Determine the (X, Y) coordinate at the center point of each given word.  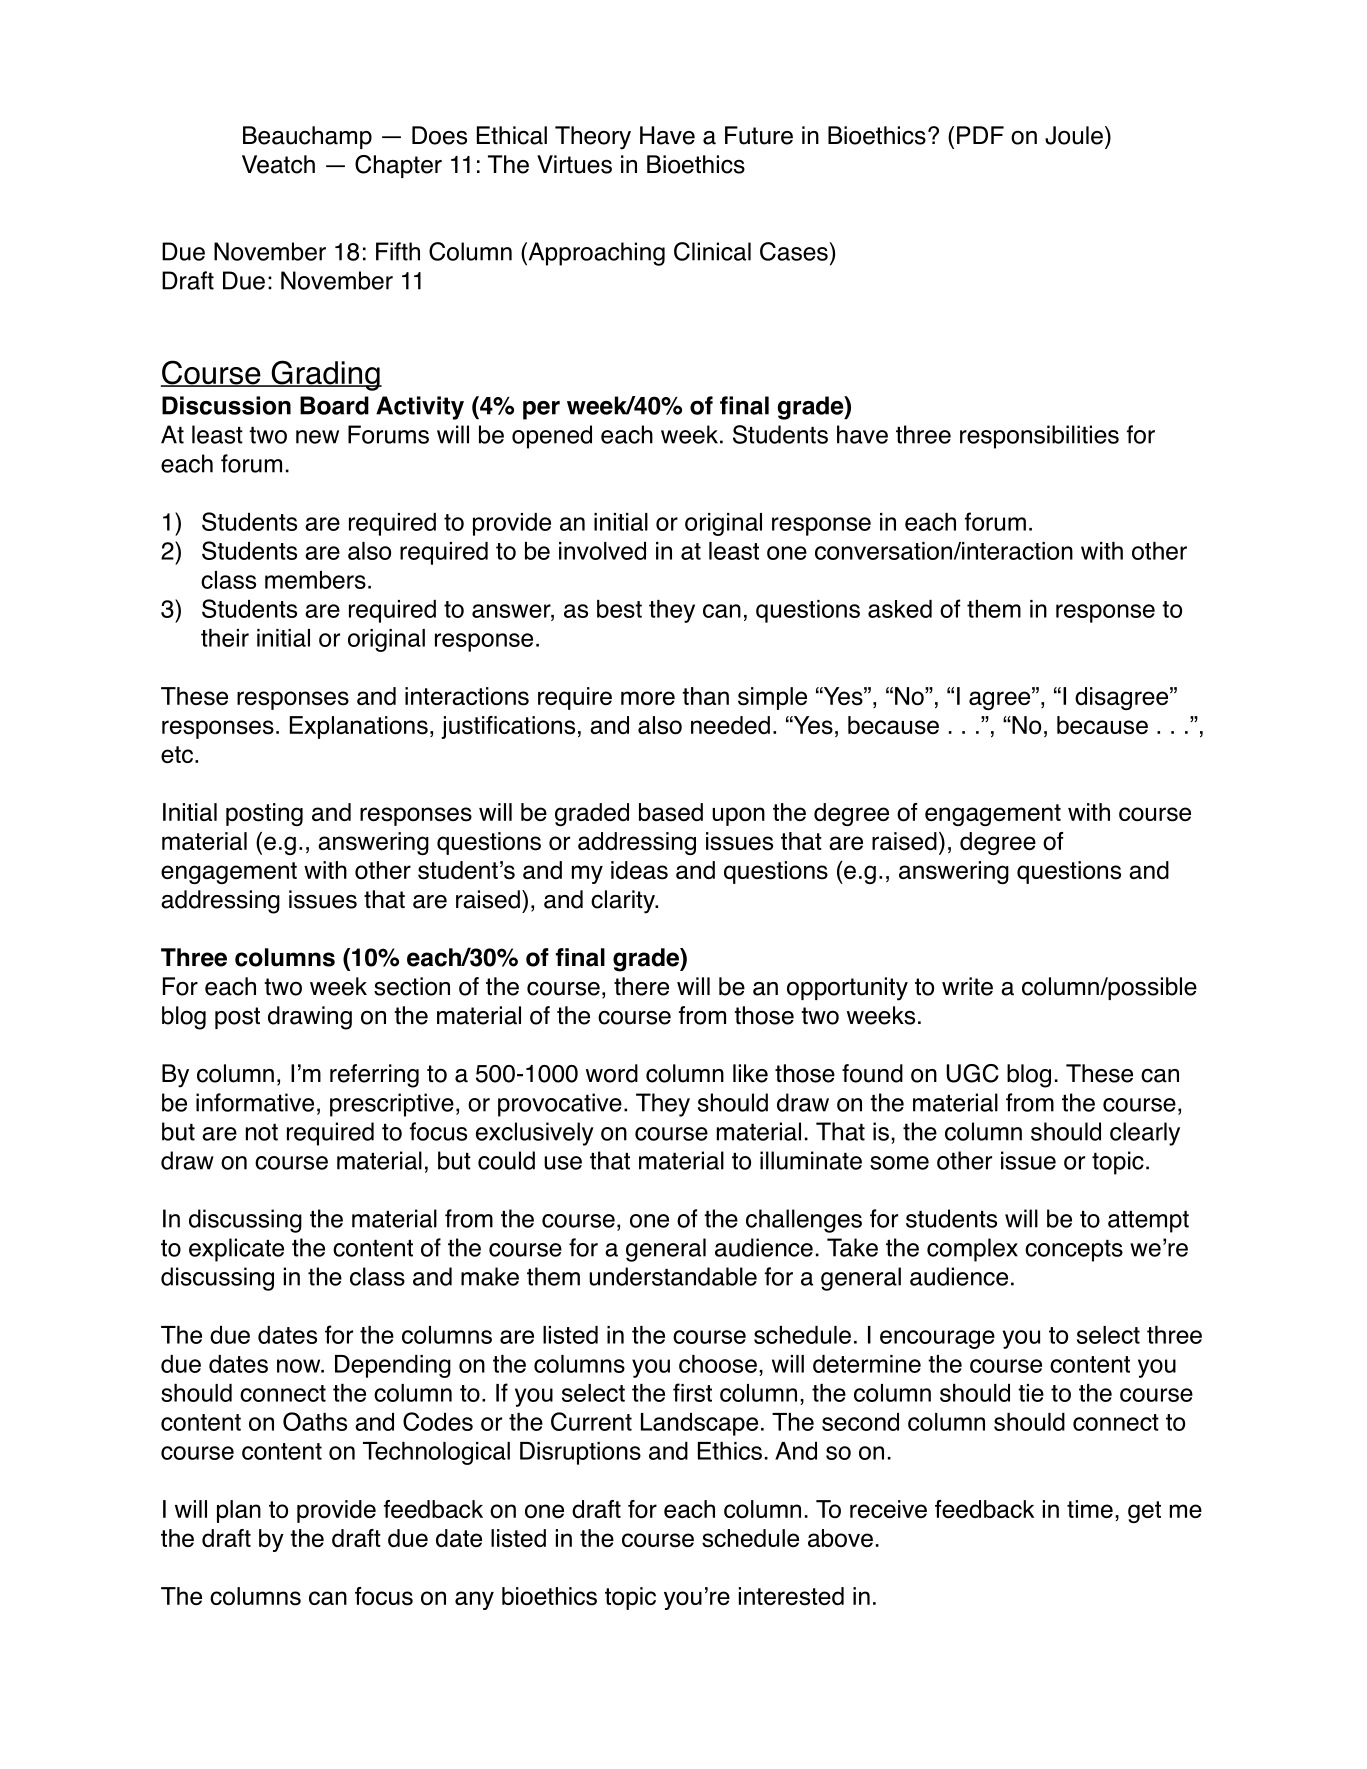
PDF (980, 135)
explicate (236, 1250)
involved (602, 551)
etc (178, 754)
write (967, 986)
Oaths (315, 1421)
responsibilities (1039, 437)
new (317, 437)
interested (791, 1596)
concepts (1074, 1251)
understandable (673, 1276)
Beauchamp (307, 137)
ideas (639, 870)
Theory (593, 138)
